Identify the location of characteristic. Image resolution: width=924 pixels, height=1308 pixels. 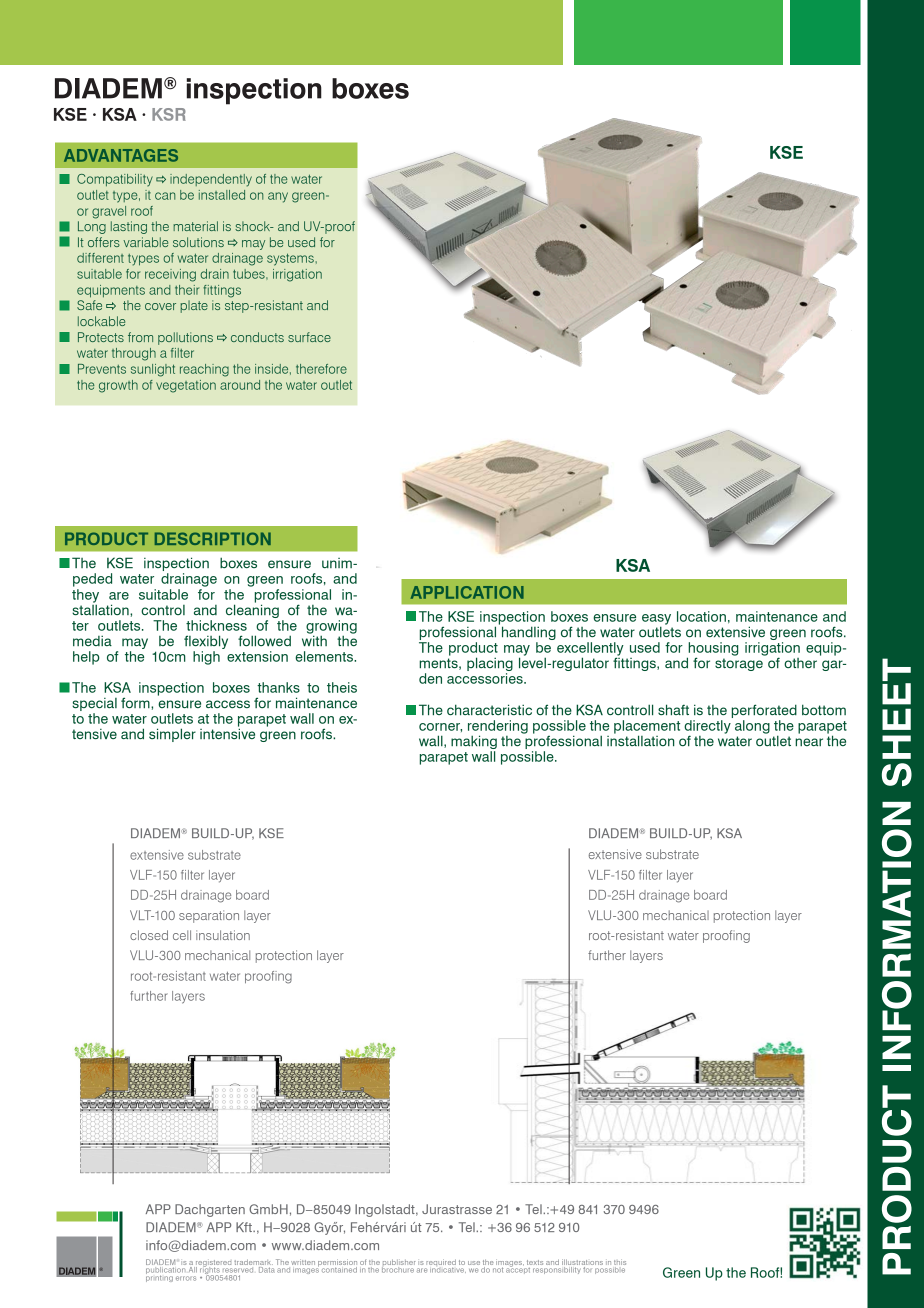
(489, 709).
